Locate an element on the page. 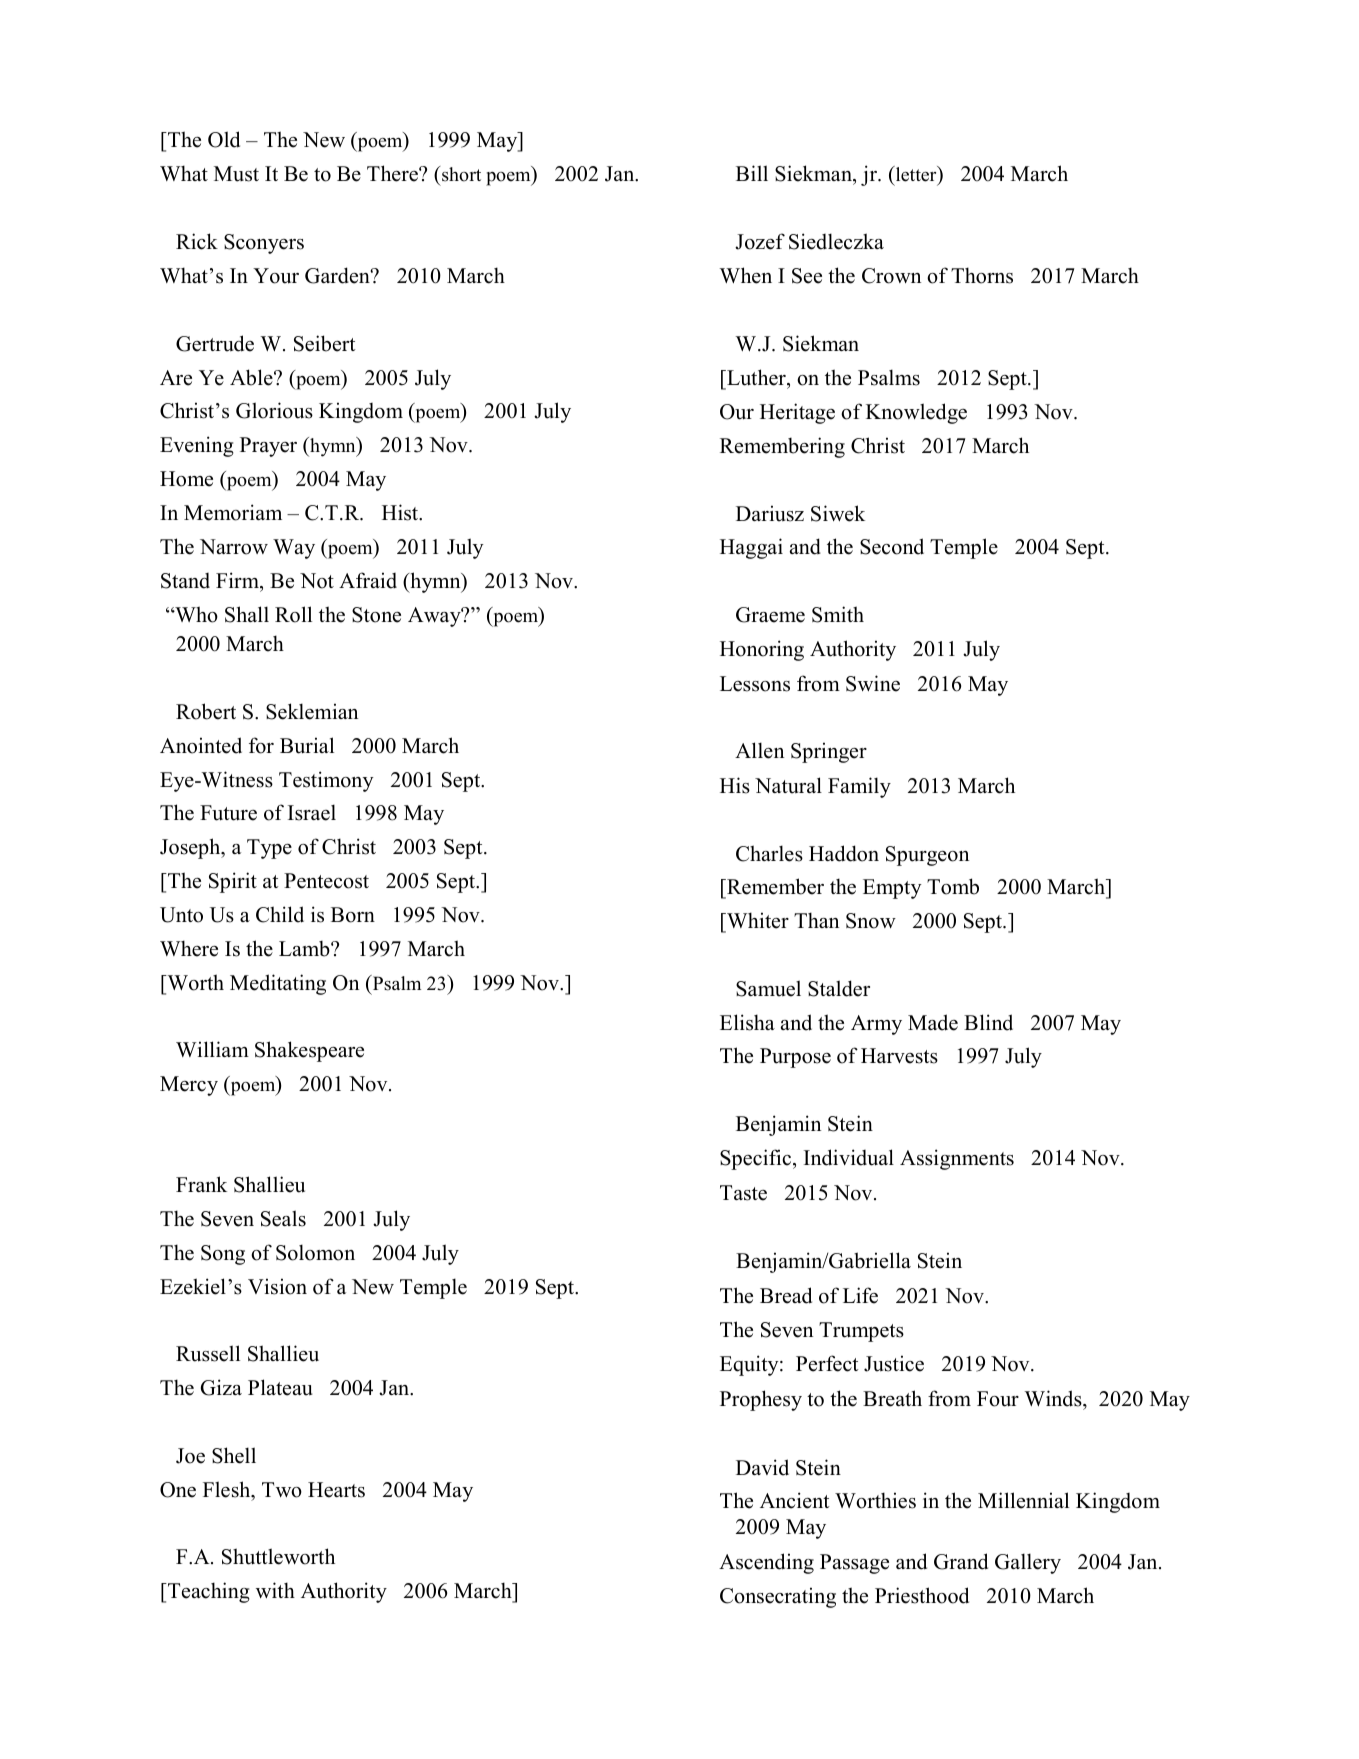 The image size is (1359, 1759). Knowledge is located at coordinates (916, 413).
